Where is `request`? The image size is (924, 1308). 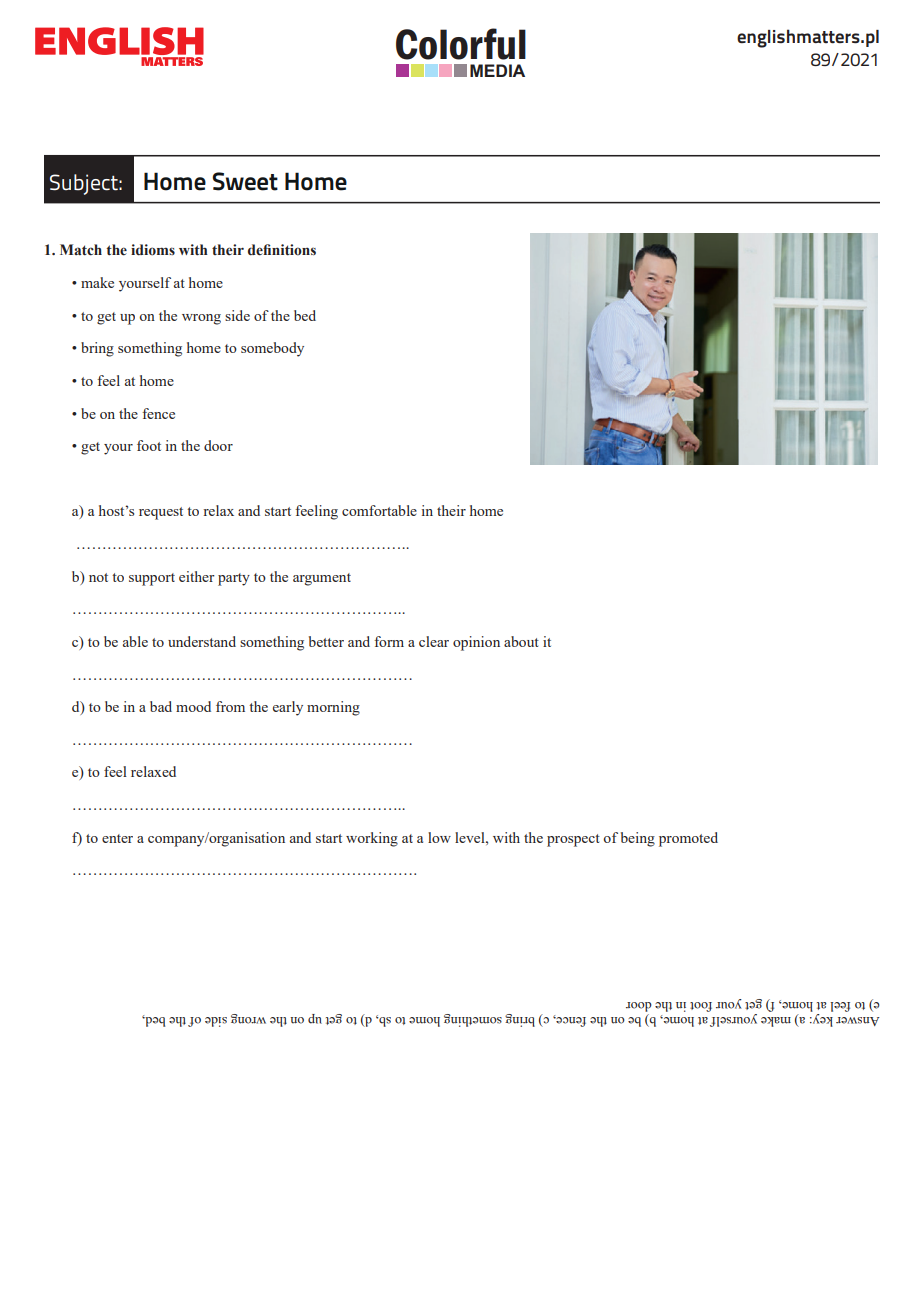 request is located at coordinates (161, 513).
